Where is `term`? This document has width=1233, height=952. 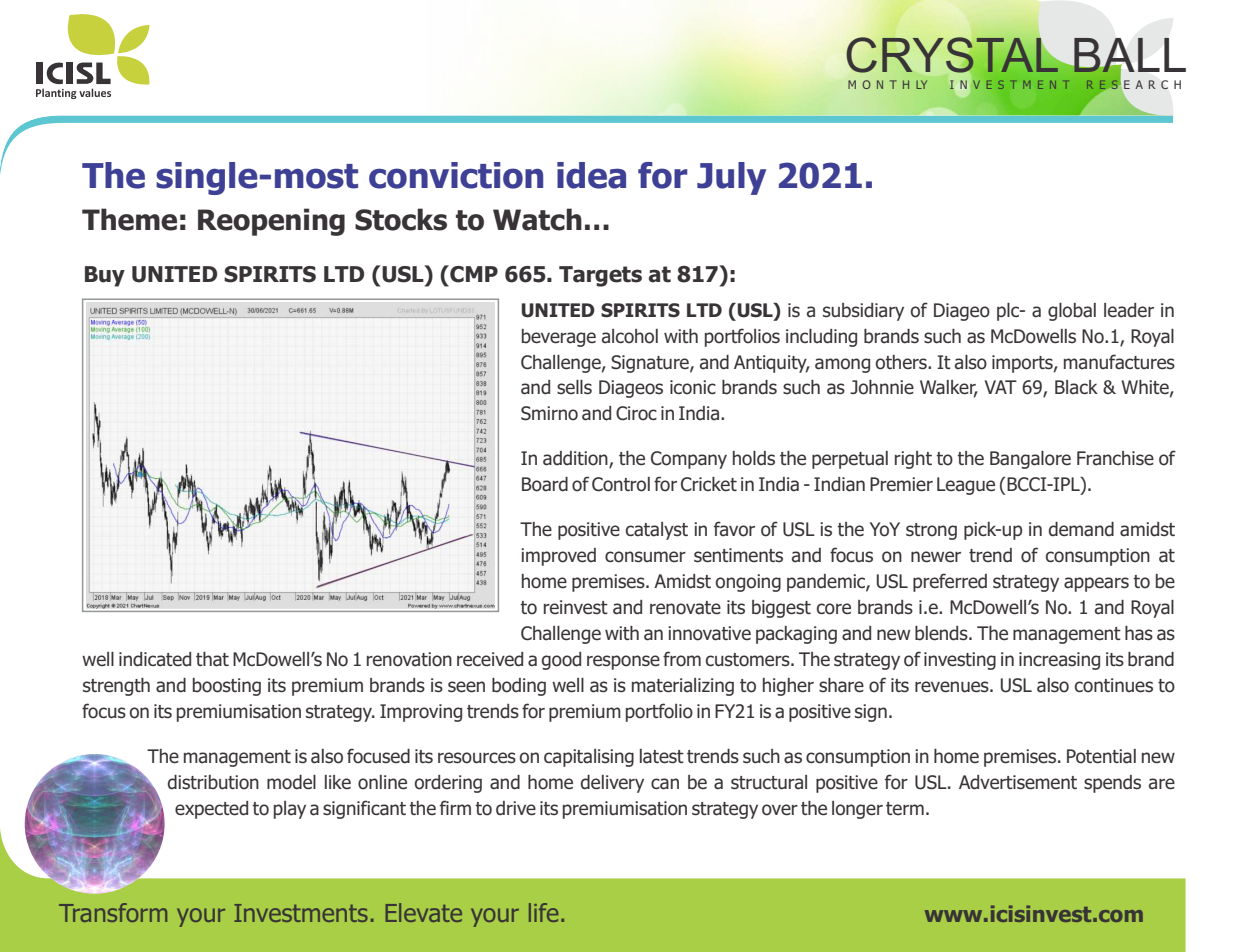 term is located at coordinates (905, 808).
